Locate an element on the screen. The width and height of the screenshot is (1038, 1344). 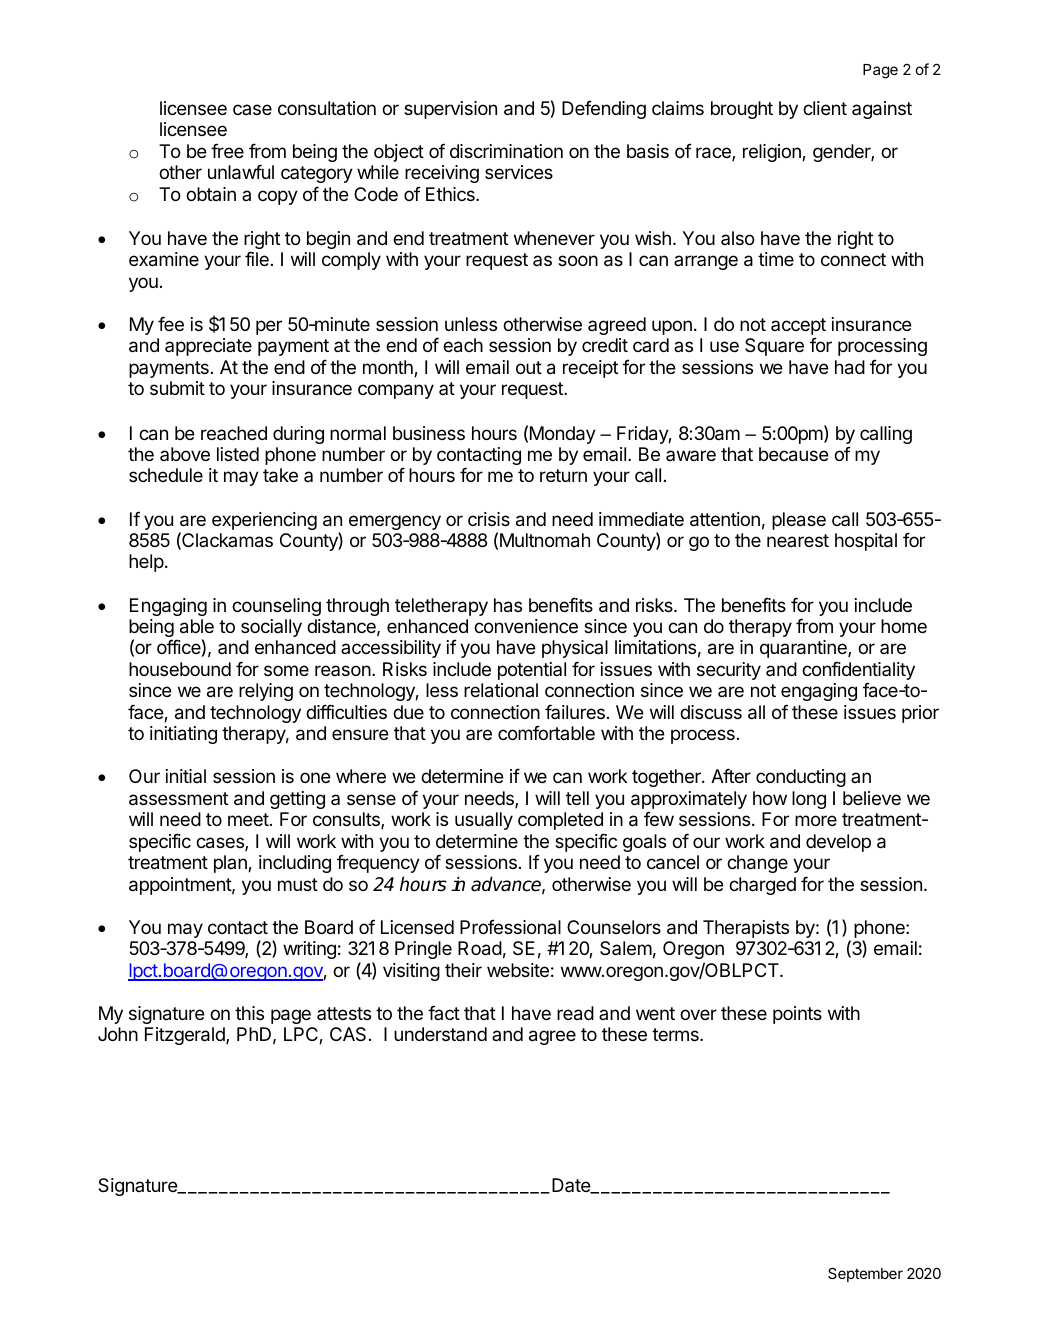
client is located at coordinates (825, 108).
